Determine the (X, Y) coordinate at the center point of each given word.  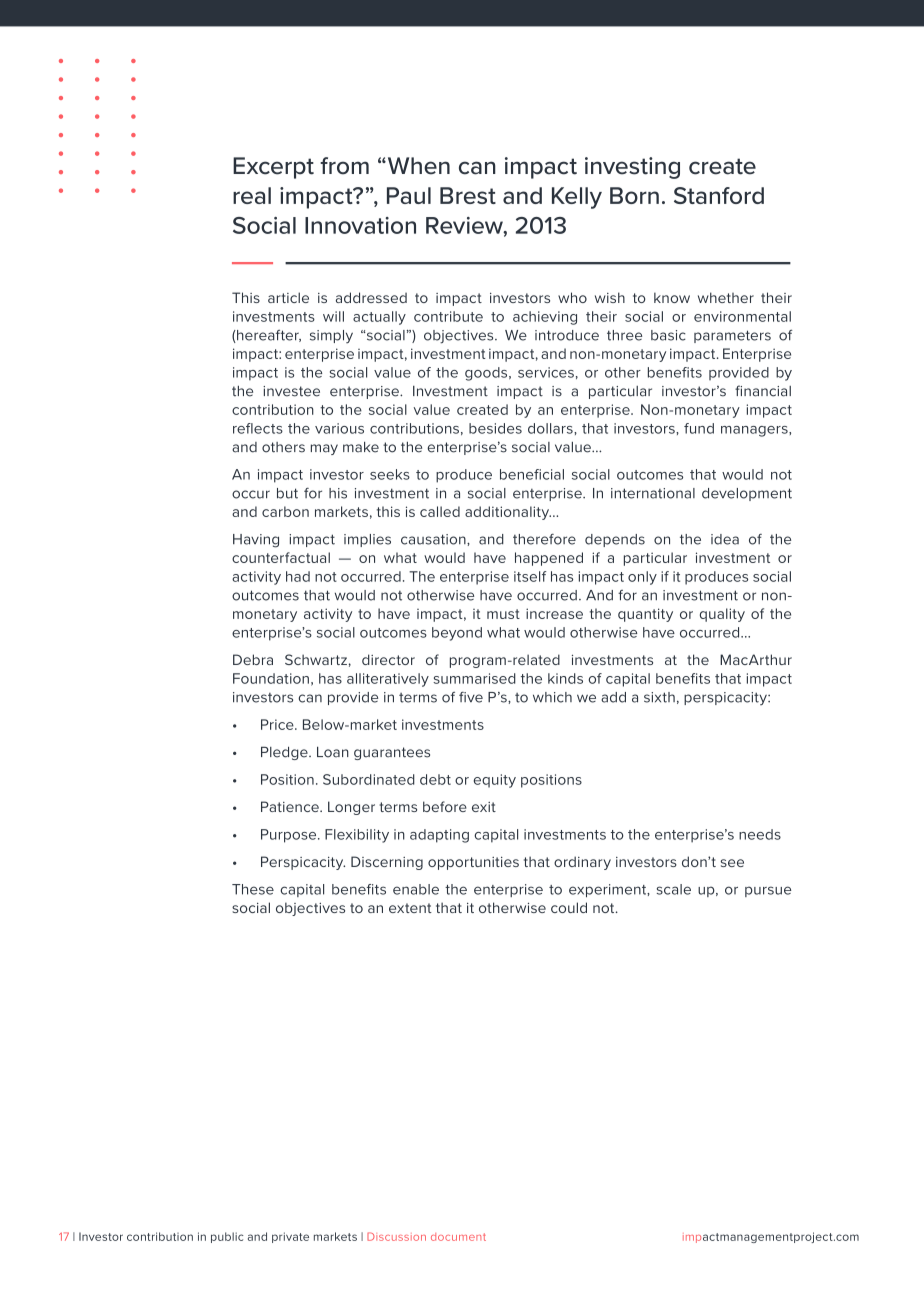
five (471, 697)
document (458, 1237)
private (290, 1237)
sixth (659, 697)
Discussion (396, 1236)
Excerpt (273, 168)
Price (278, 724)
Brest (468, 195)
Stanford (719, 195)
